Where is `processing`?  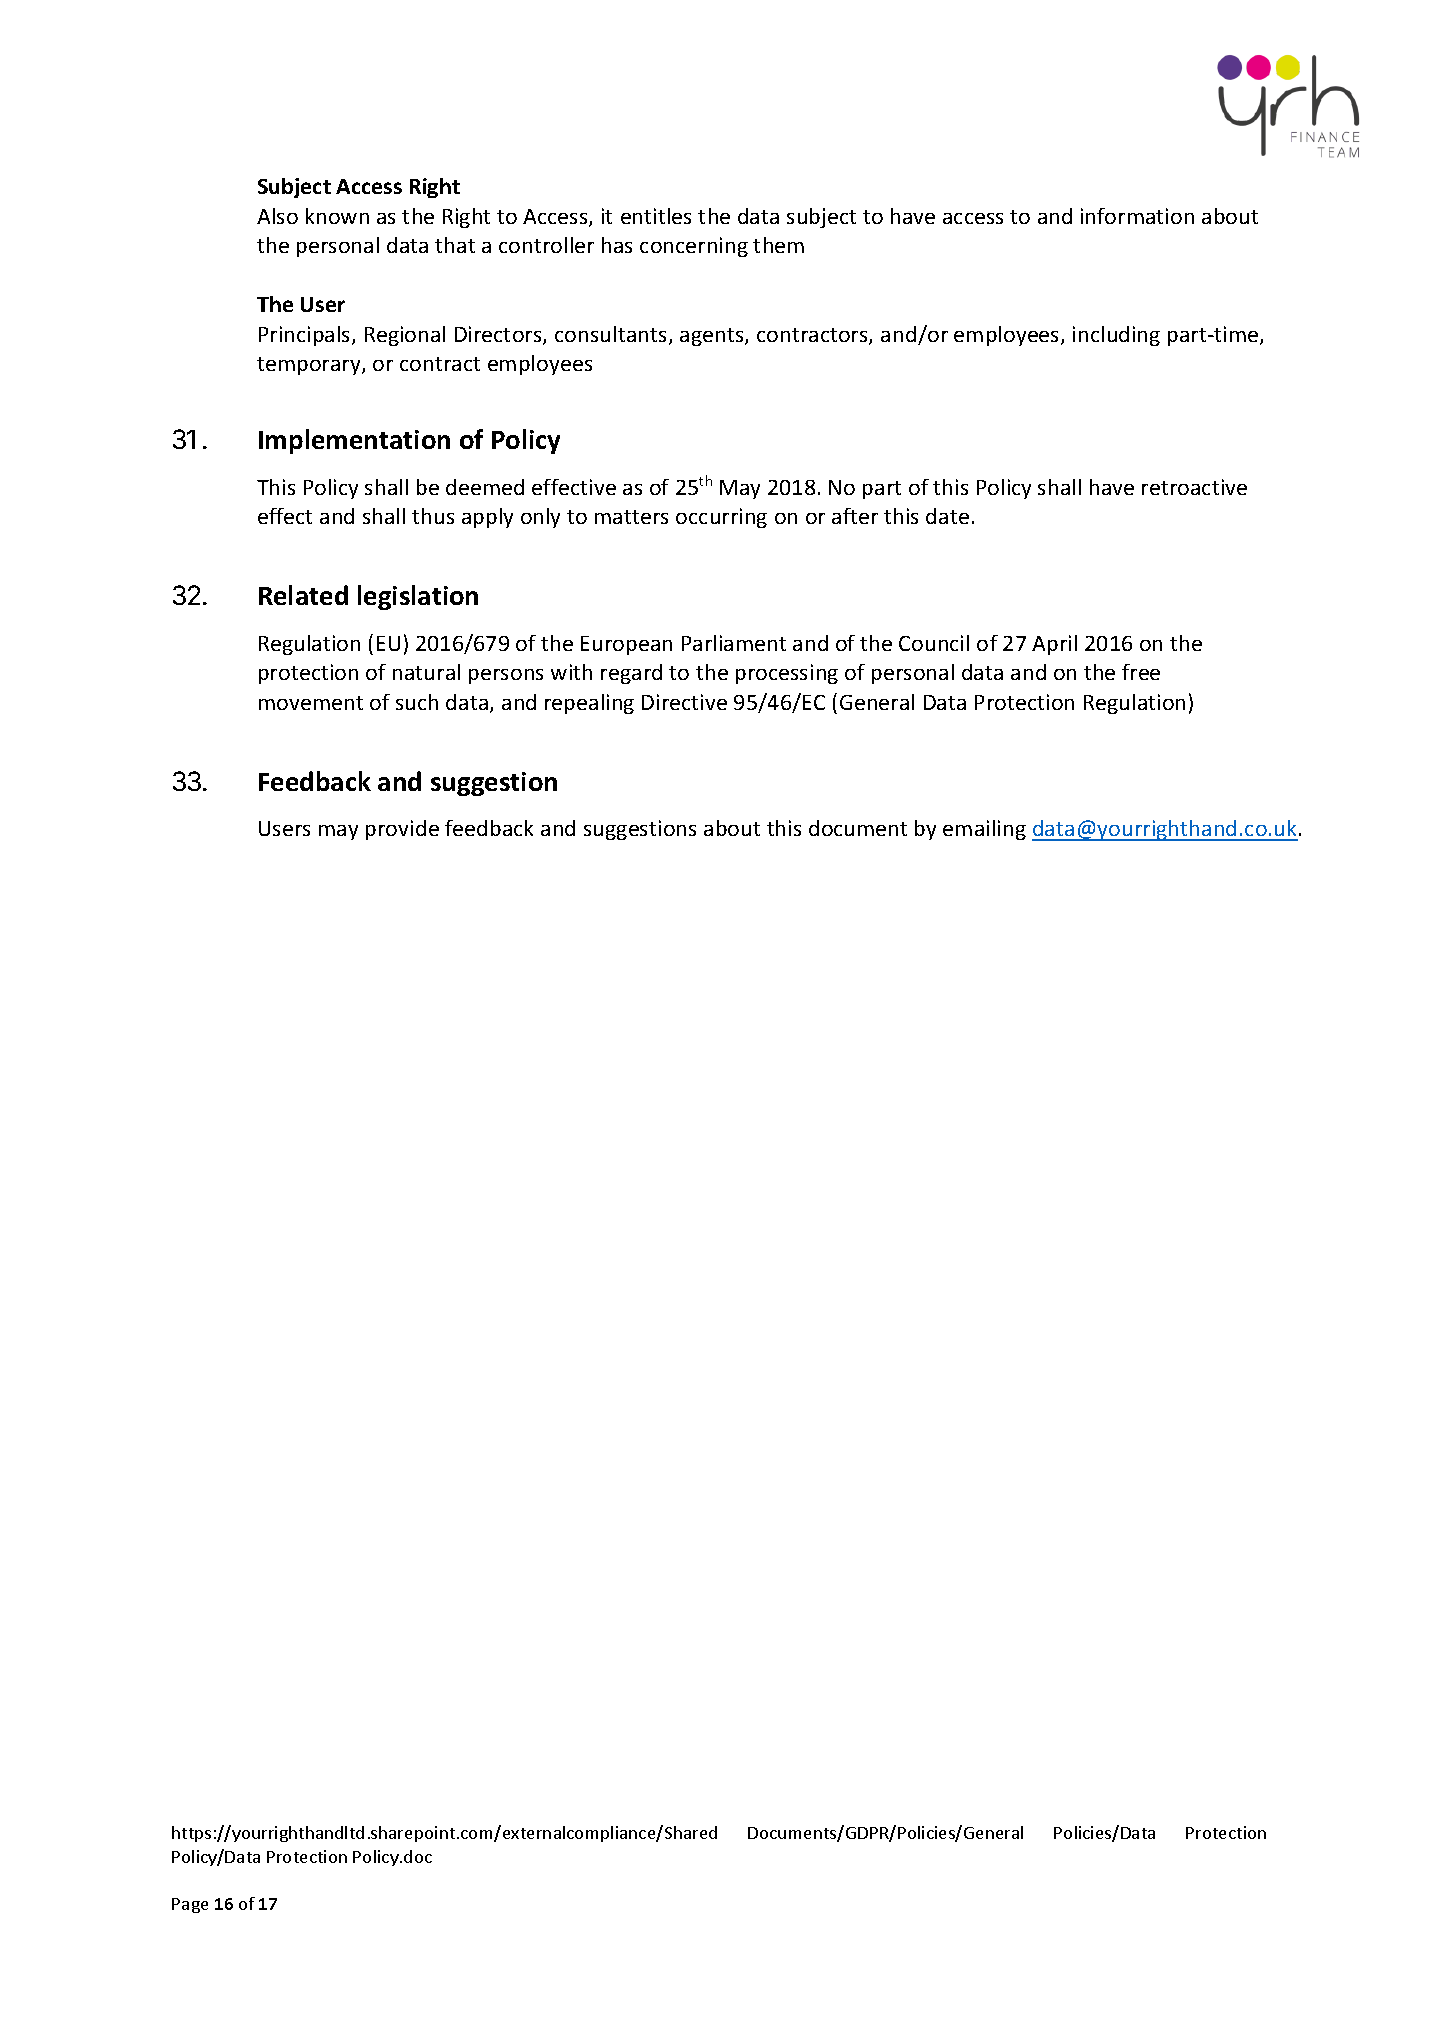 processing is located at coordinates (787, 674).
